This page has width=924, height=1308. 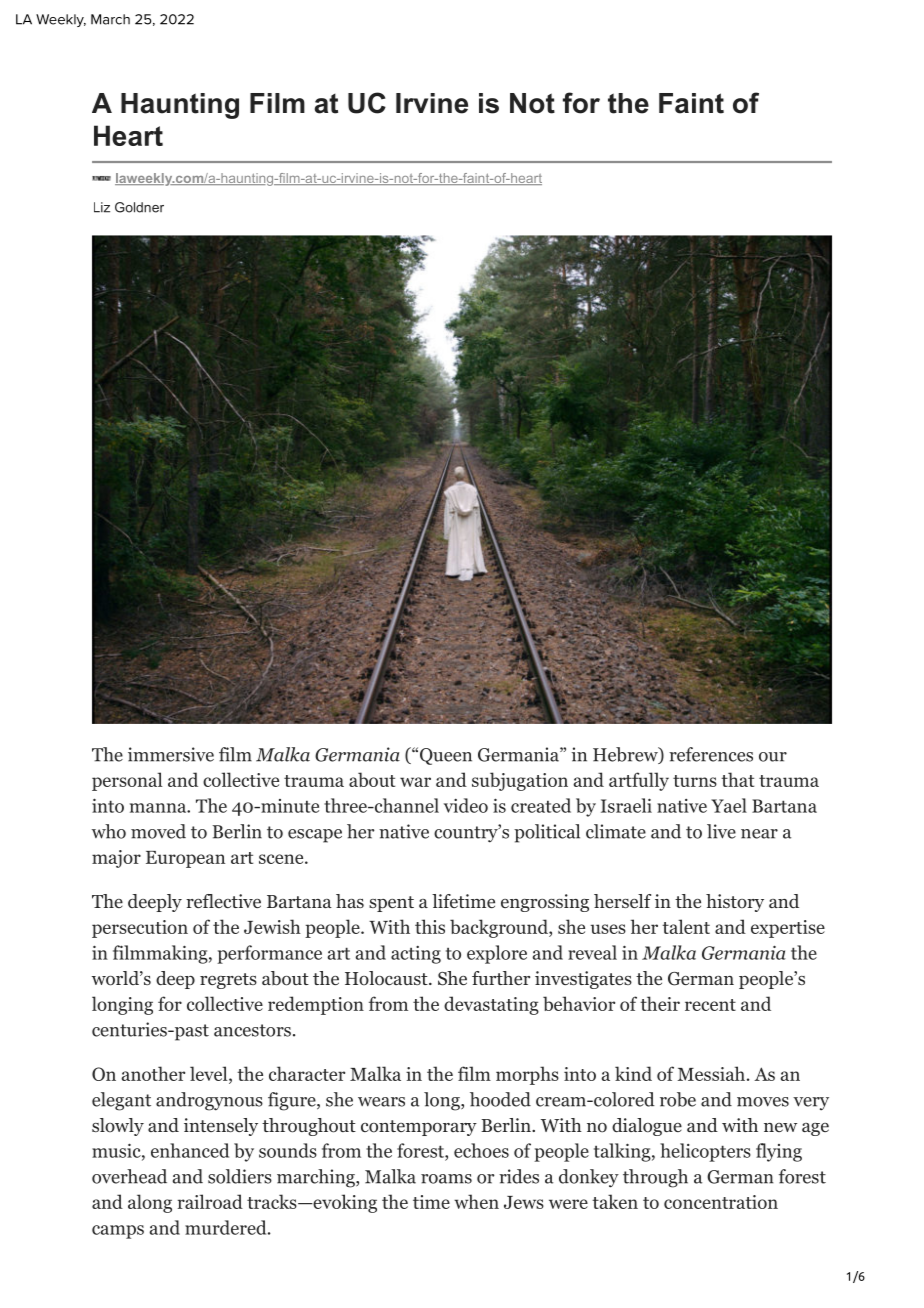 I want to click on Liz, so click(x=102, y=207).
